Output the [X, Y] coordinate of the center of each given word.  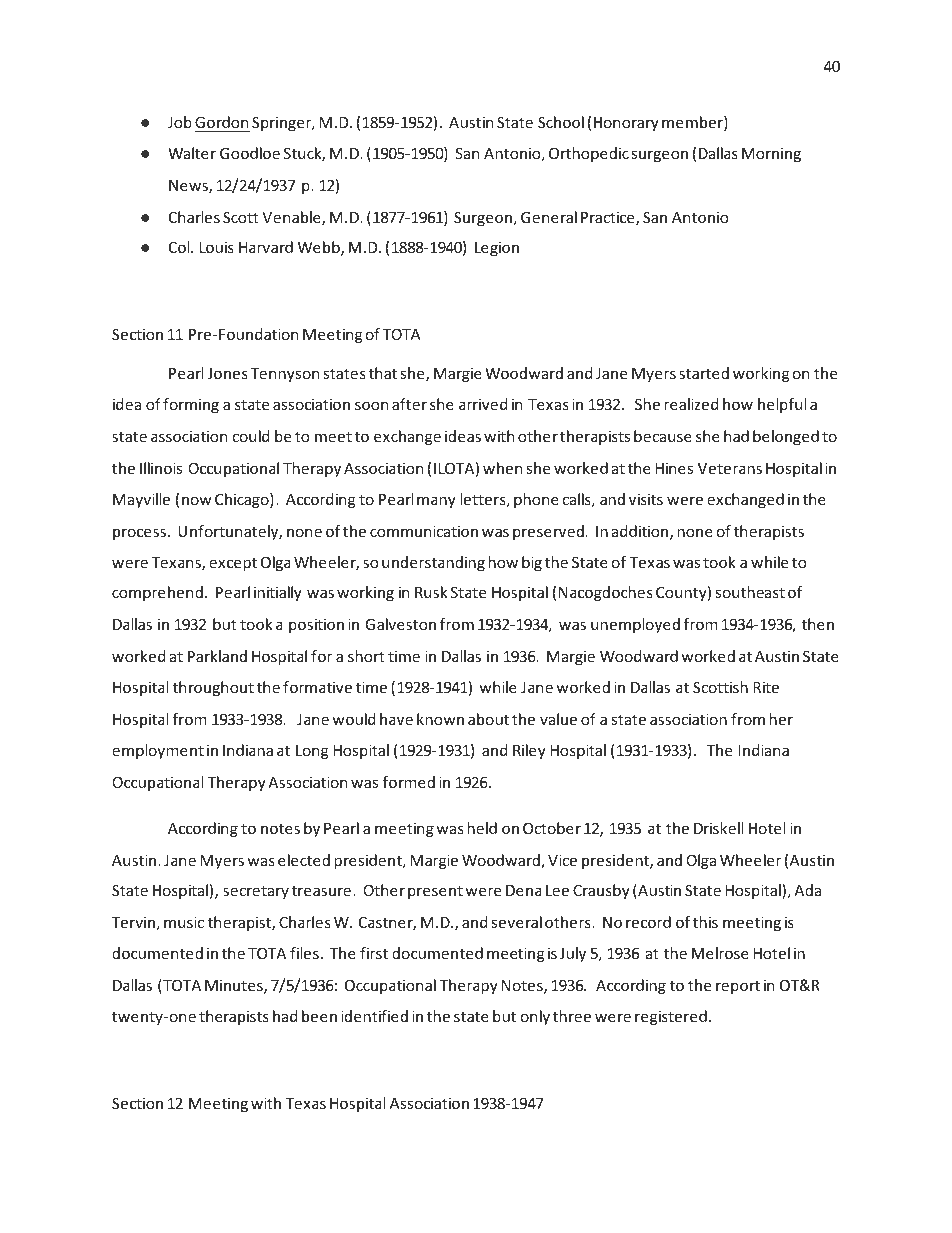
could [251, 436]
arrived [483, 404]
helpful [782, 405]
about [488, 719]
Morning [771, 154]
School [561, 122]
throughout [213, 688]
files [304, 953]
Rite [766, 687]
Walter [192, 153]
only [535, 1017]
